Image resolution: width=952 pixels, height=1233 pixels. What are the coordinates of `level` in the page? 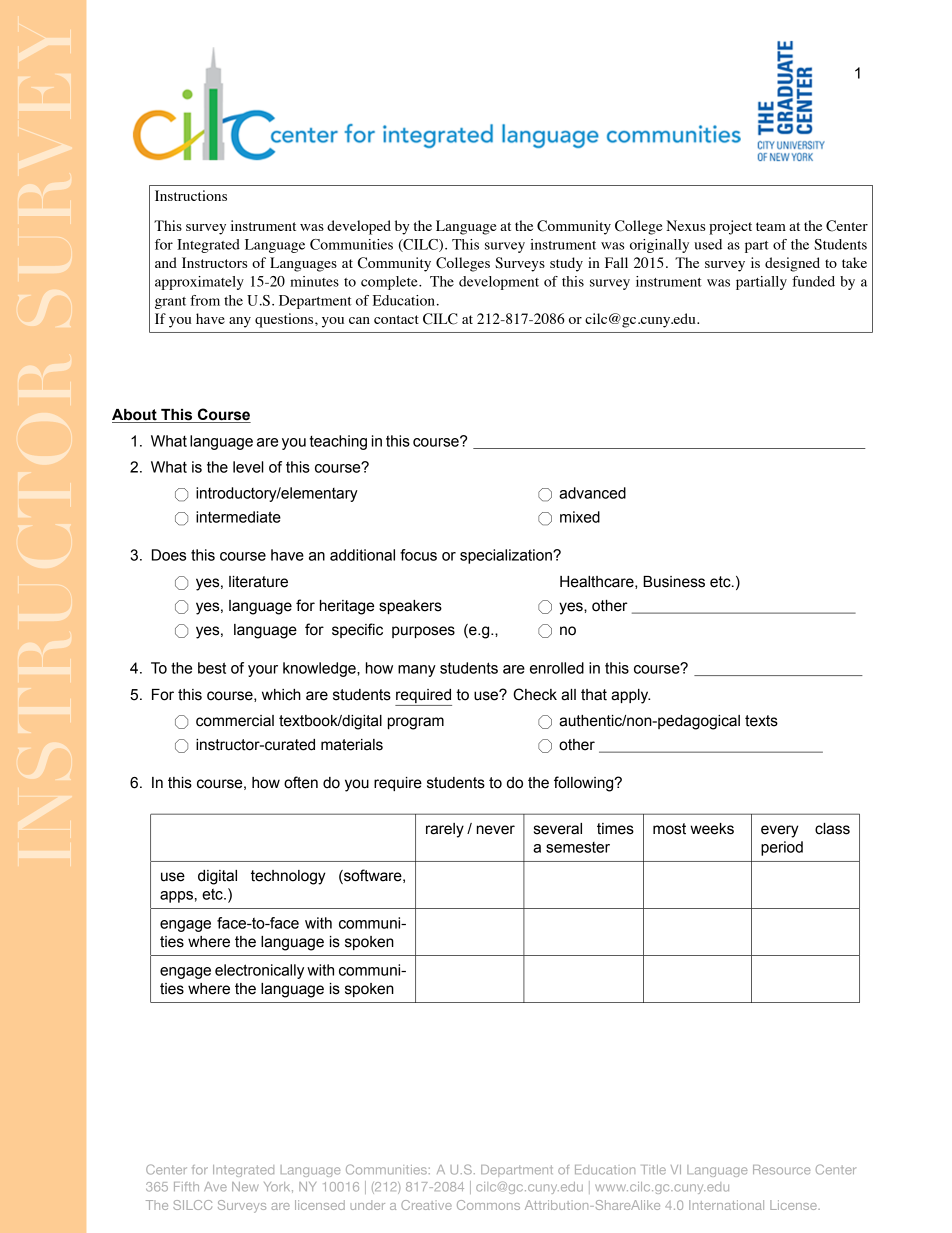 It's located at (248, 467).
